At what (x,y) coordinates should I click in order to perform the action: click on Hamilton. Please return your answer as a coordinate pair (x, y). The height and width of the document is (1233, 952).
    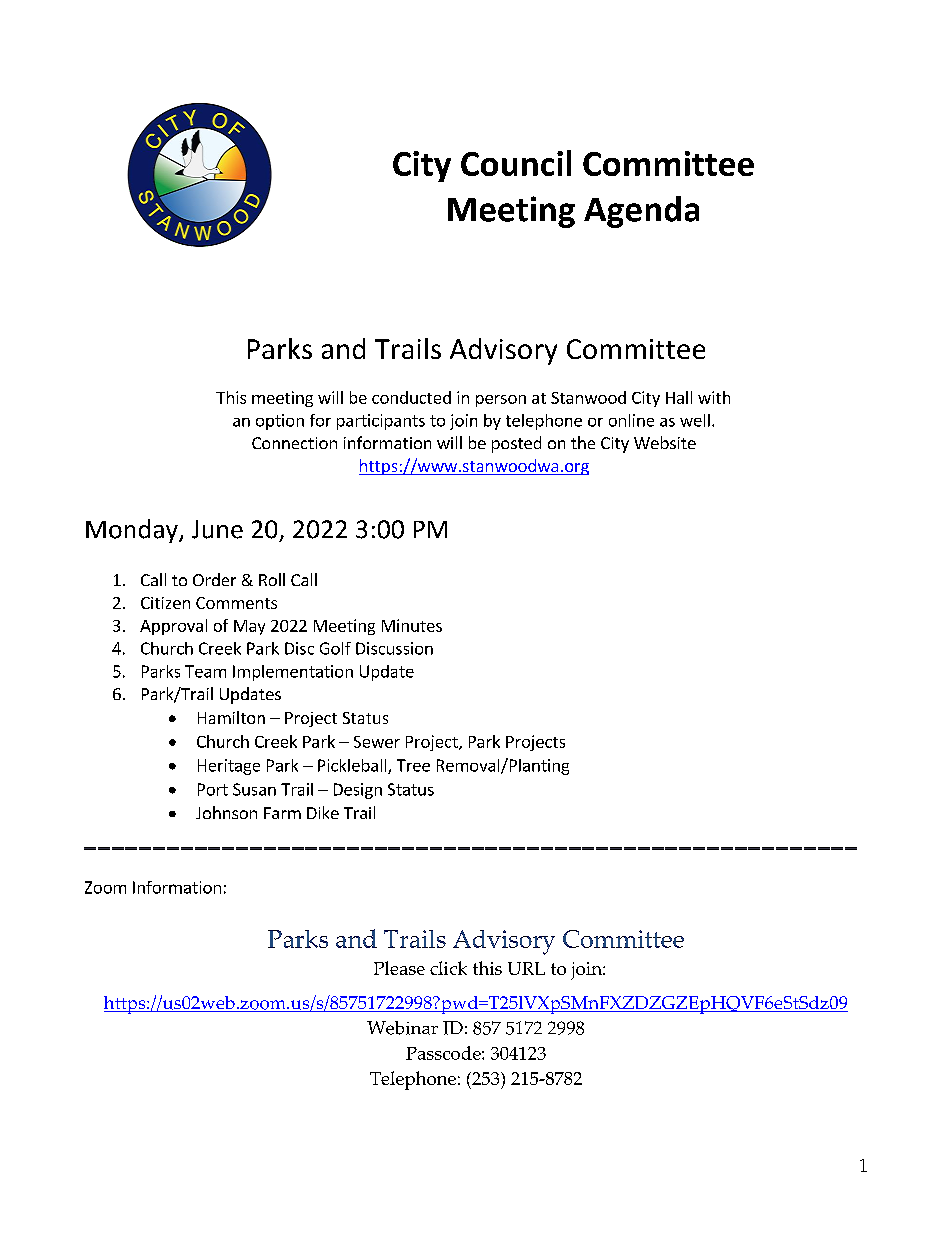
    Looking at the image, I should click on (231, 717).
